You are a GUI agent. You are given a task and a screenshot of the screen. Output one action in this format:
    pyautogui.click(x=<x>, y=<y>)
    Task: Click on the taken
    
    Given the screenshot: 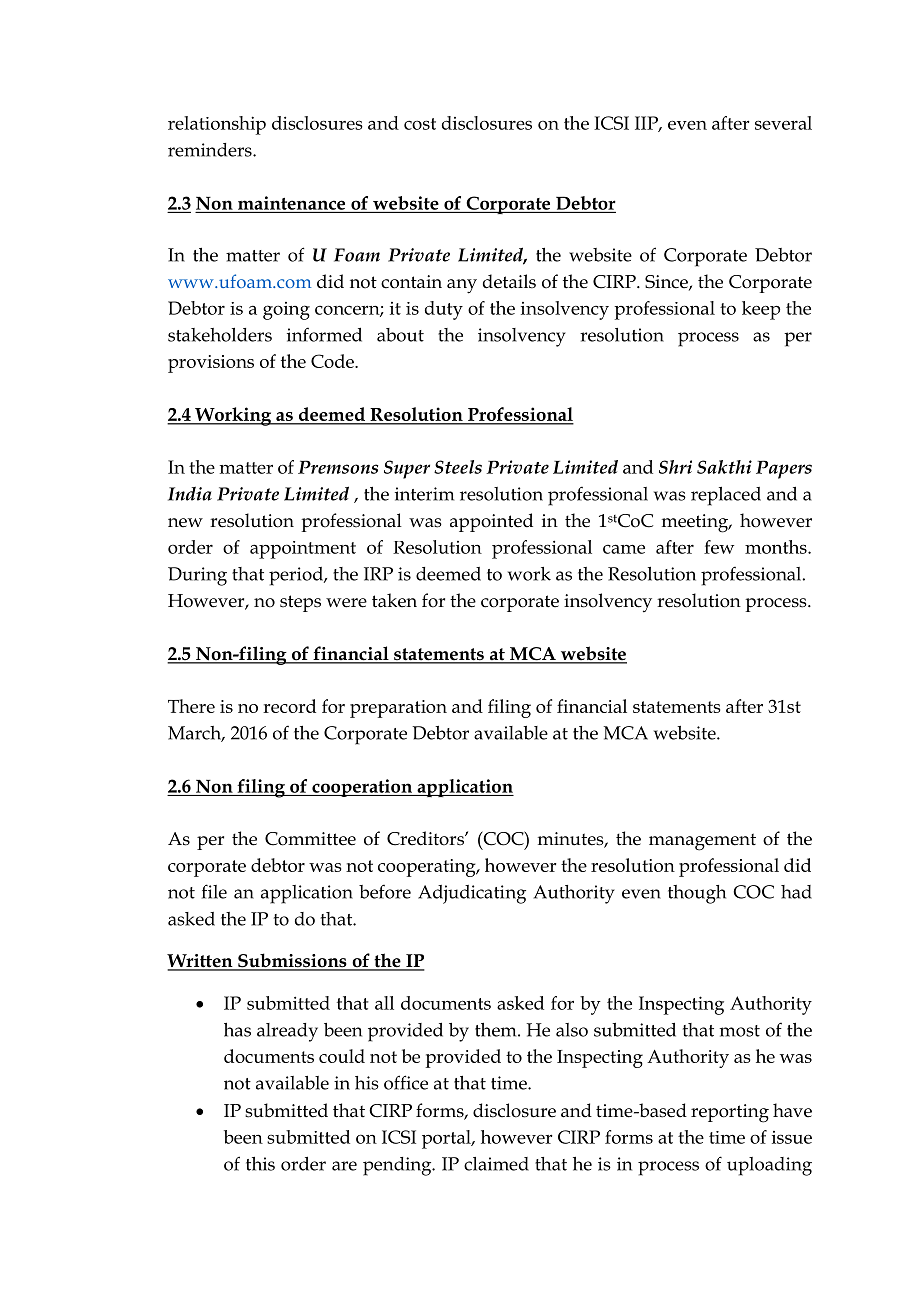 What is the action you would take?
    pyautogui.click(x=394, y=600)
